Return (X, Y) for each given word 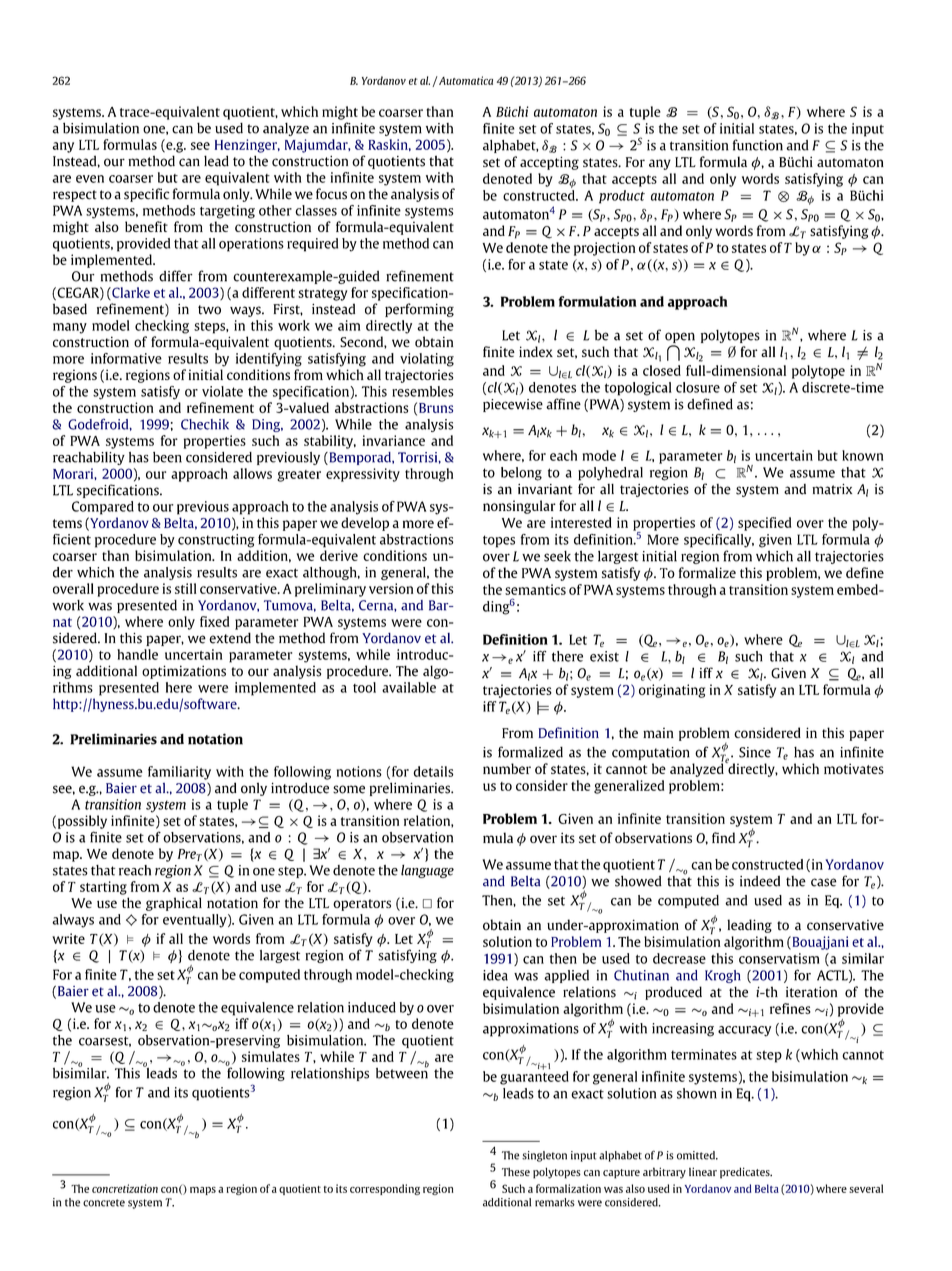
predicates (746, 1173)
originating (672, 691)
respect (75, 196)
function (758, 145)
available (409, 687)
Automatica (465, 80)
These (516, 1172)
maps (203, 1191)
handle (137, 654)
